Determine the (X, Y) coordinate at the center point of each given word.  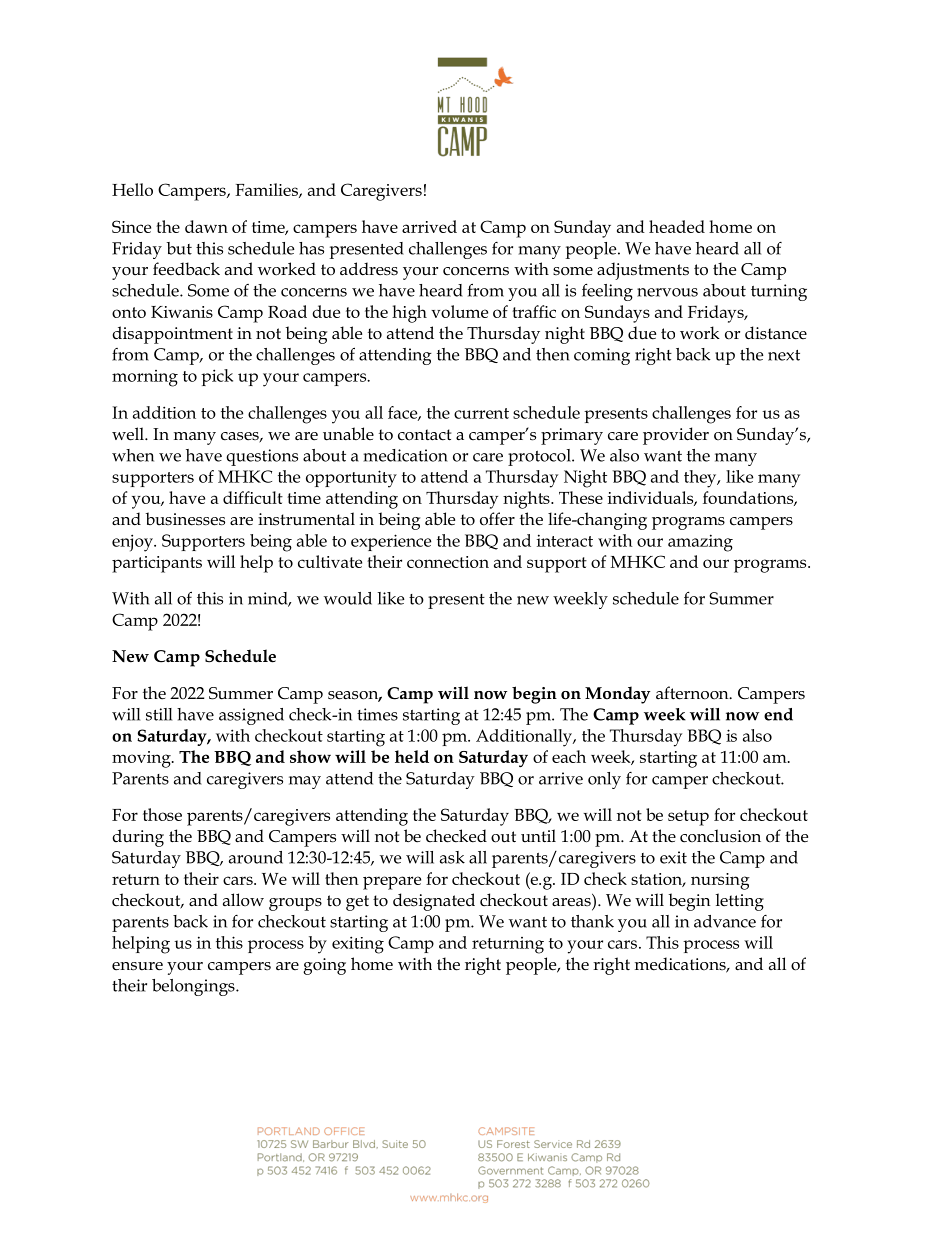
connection (448, 562)
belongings (194, 987)
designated (434, 902)
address (369, 269)
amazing (700, 543)
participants (157, 564)
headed (677, 226)
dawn (206, 226)
